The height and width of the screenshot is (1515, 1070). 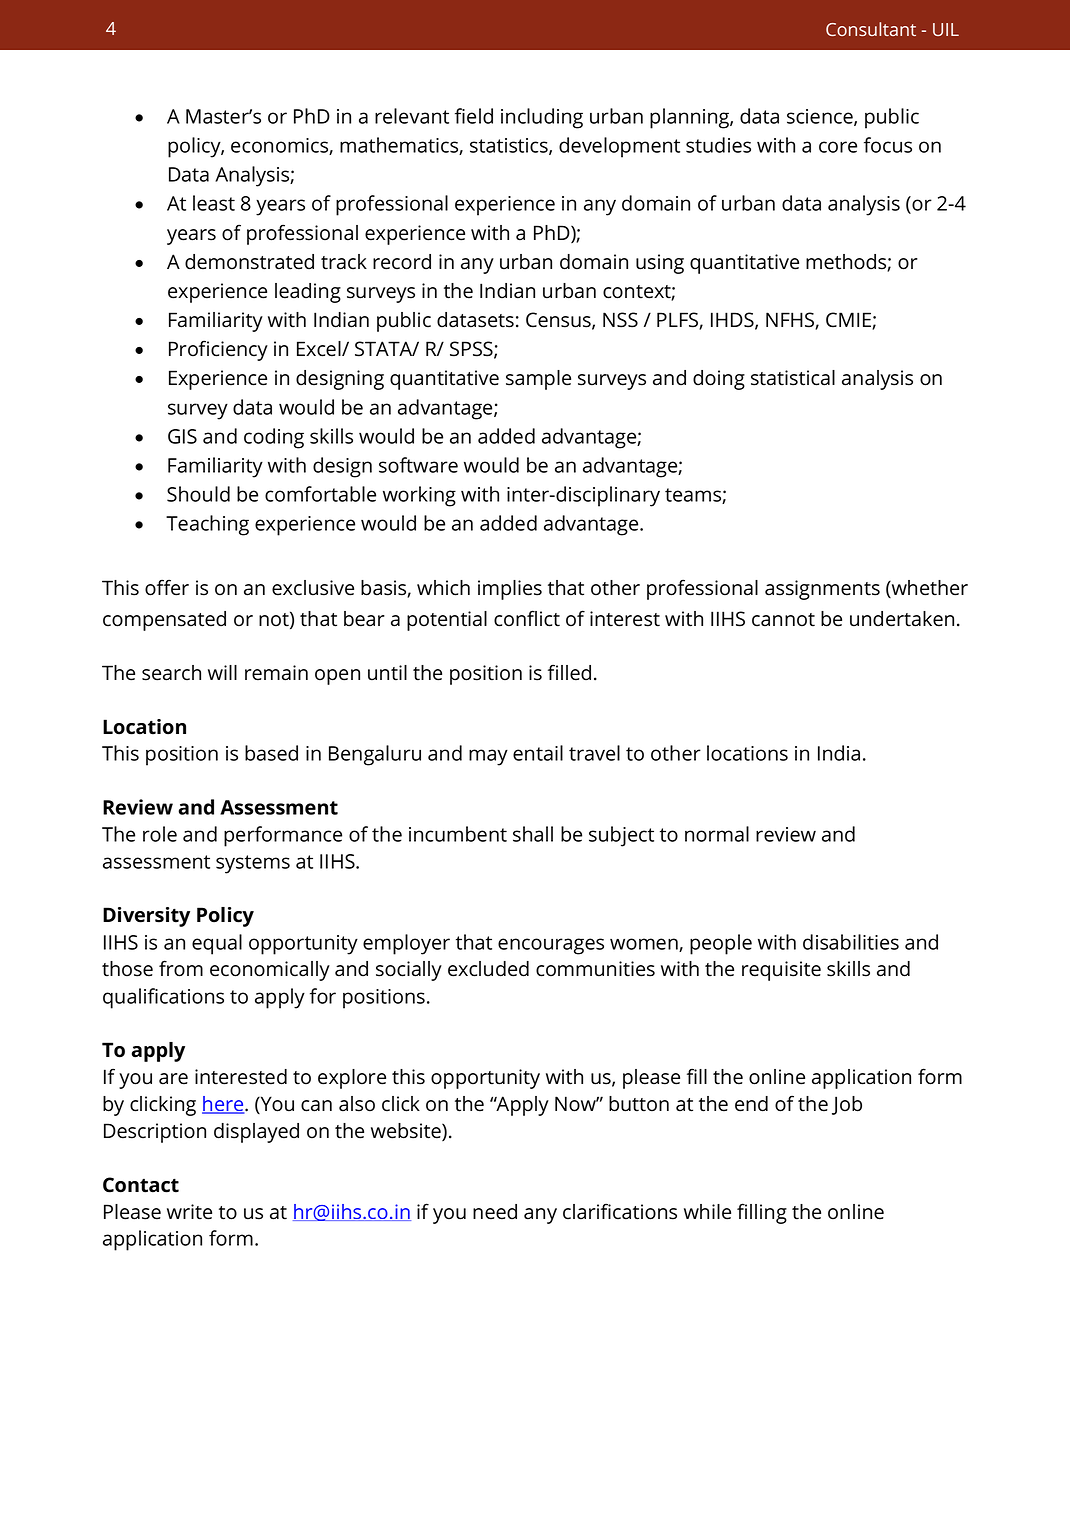 What do you see at coordinates (189, 1212) in the screenshot?
I see `write` at bounding box center [189, 1212].
